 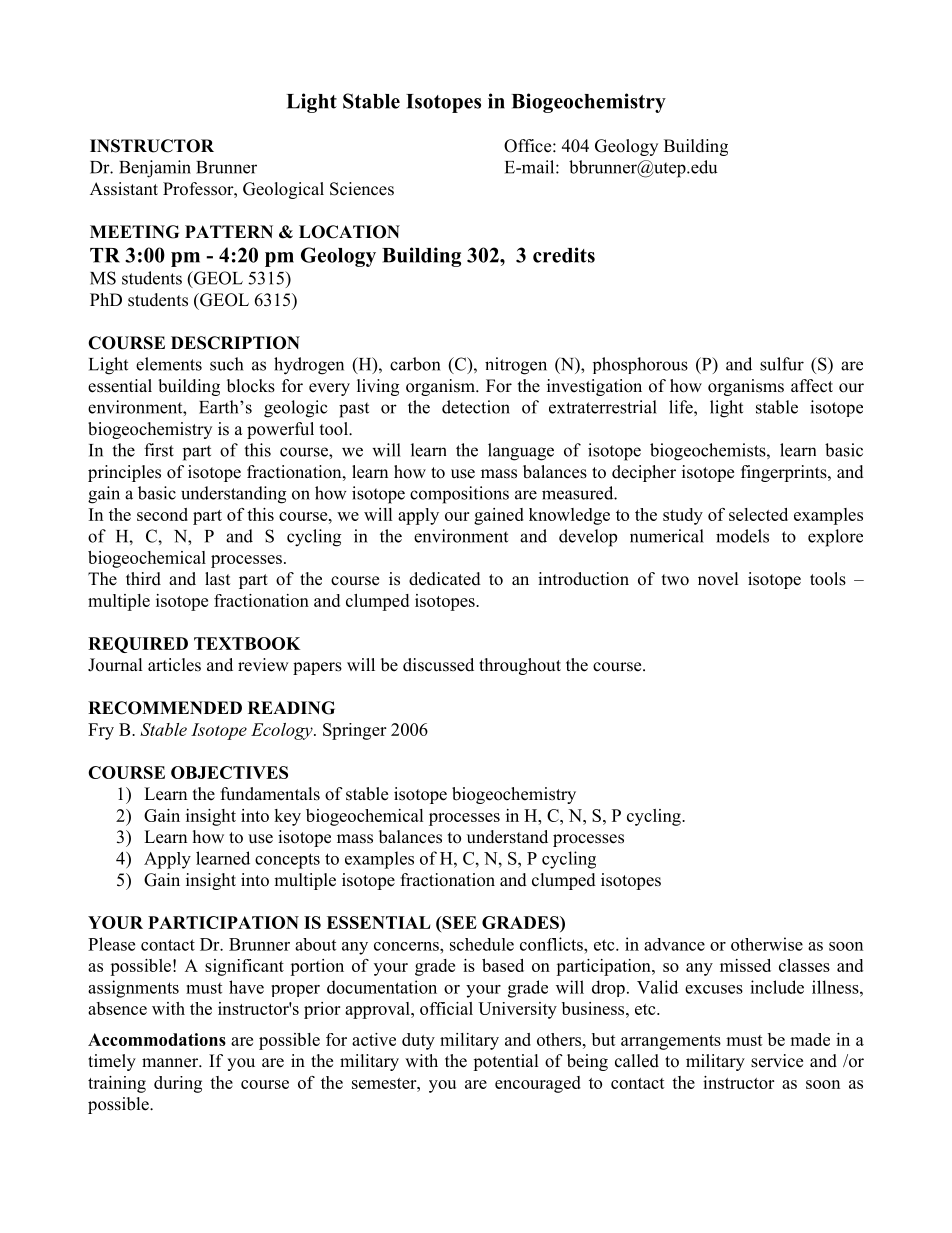 I want to click on manner, so click(x=171, y=1063).
